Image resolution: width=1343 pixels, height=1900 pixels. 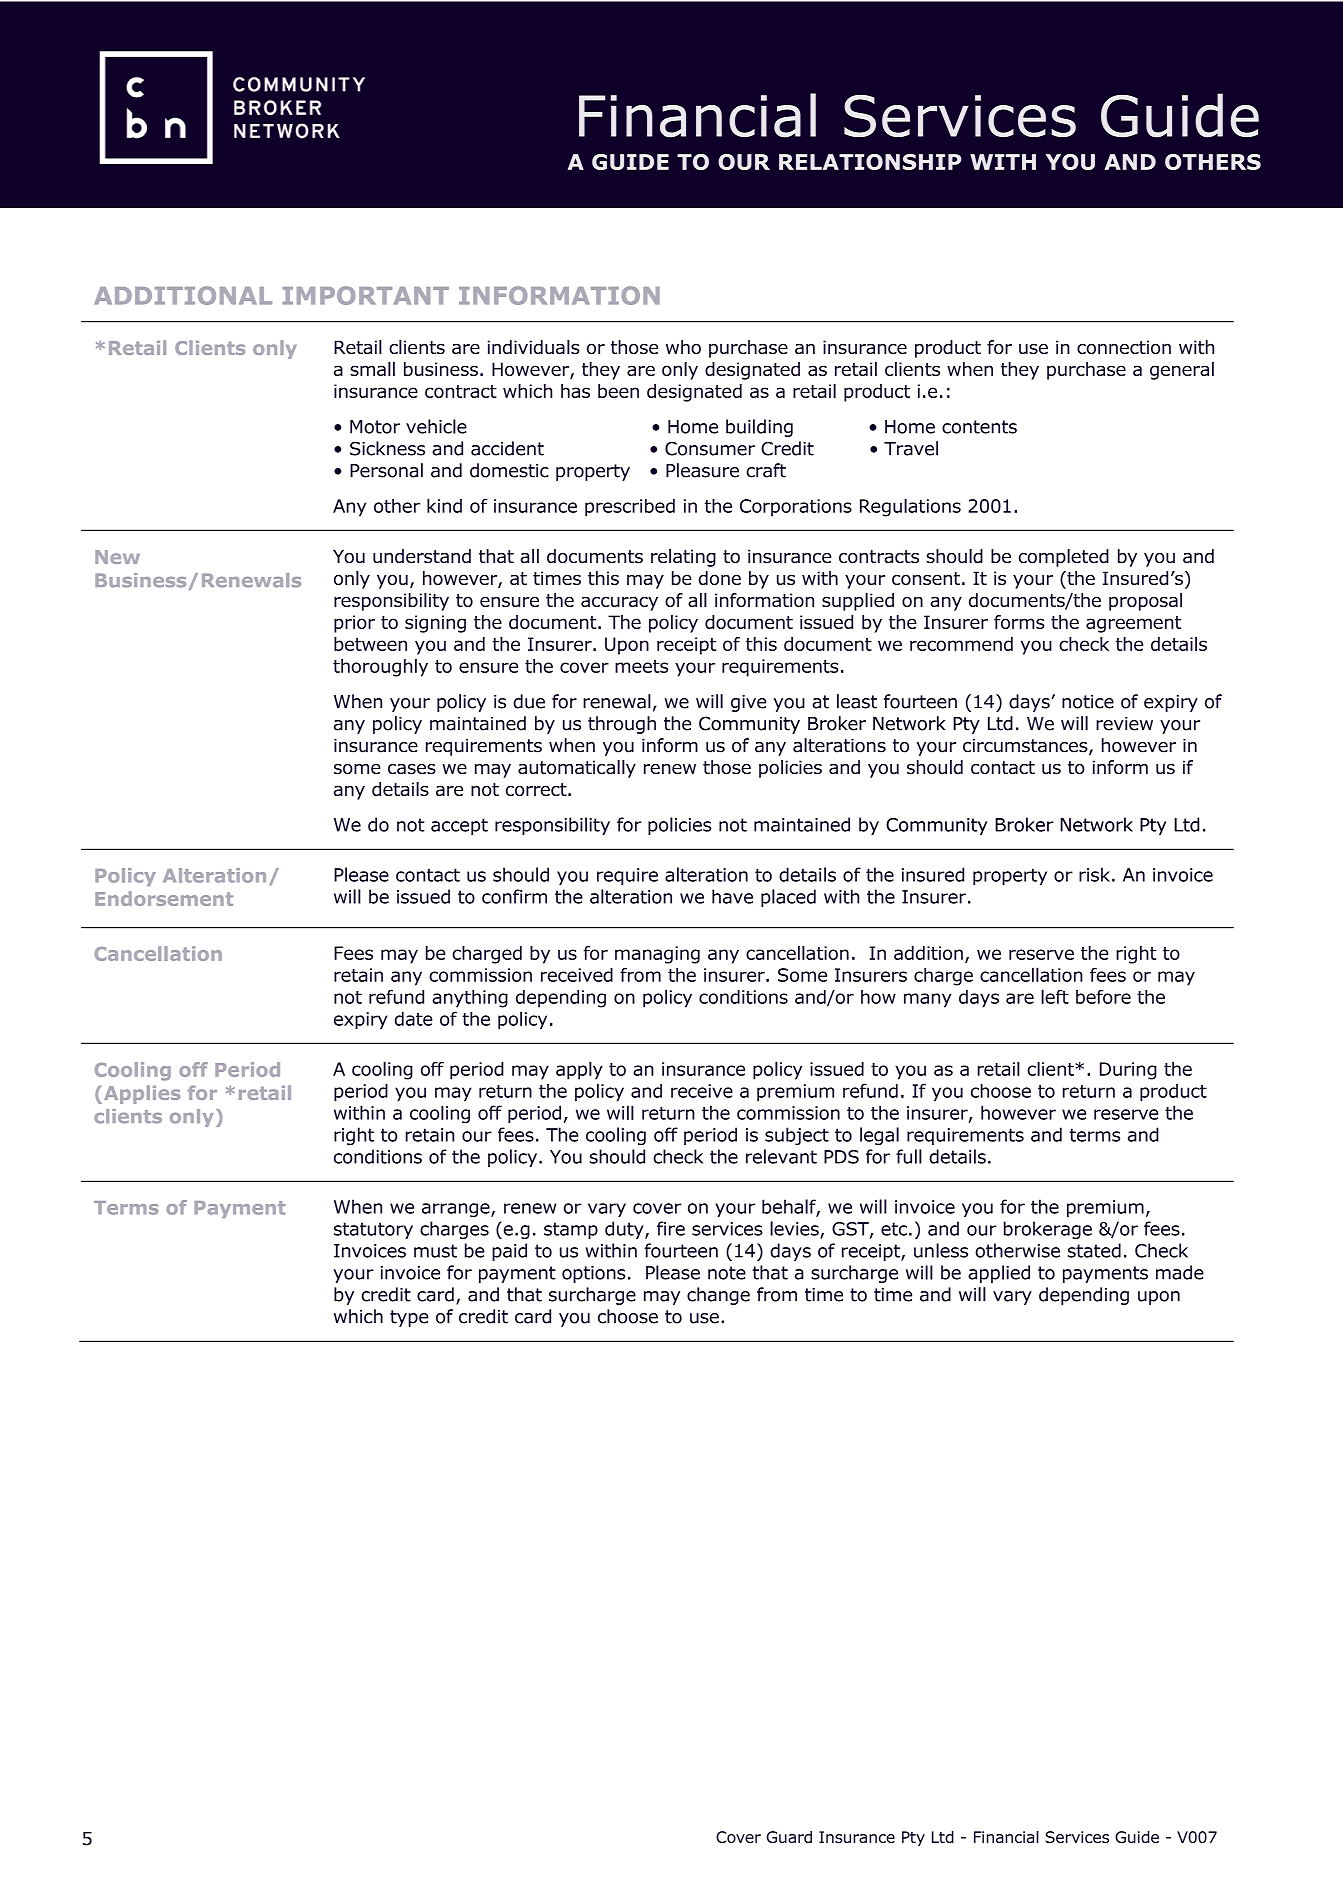 What do you see at coordinates (365, 295) in the page?
I see `IMPORTANT` at bounding box center [365, 295].
